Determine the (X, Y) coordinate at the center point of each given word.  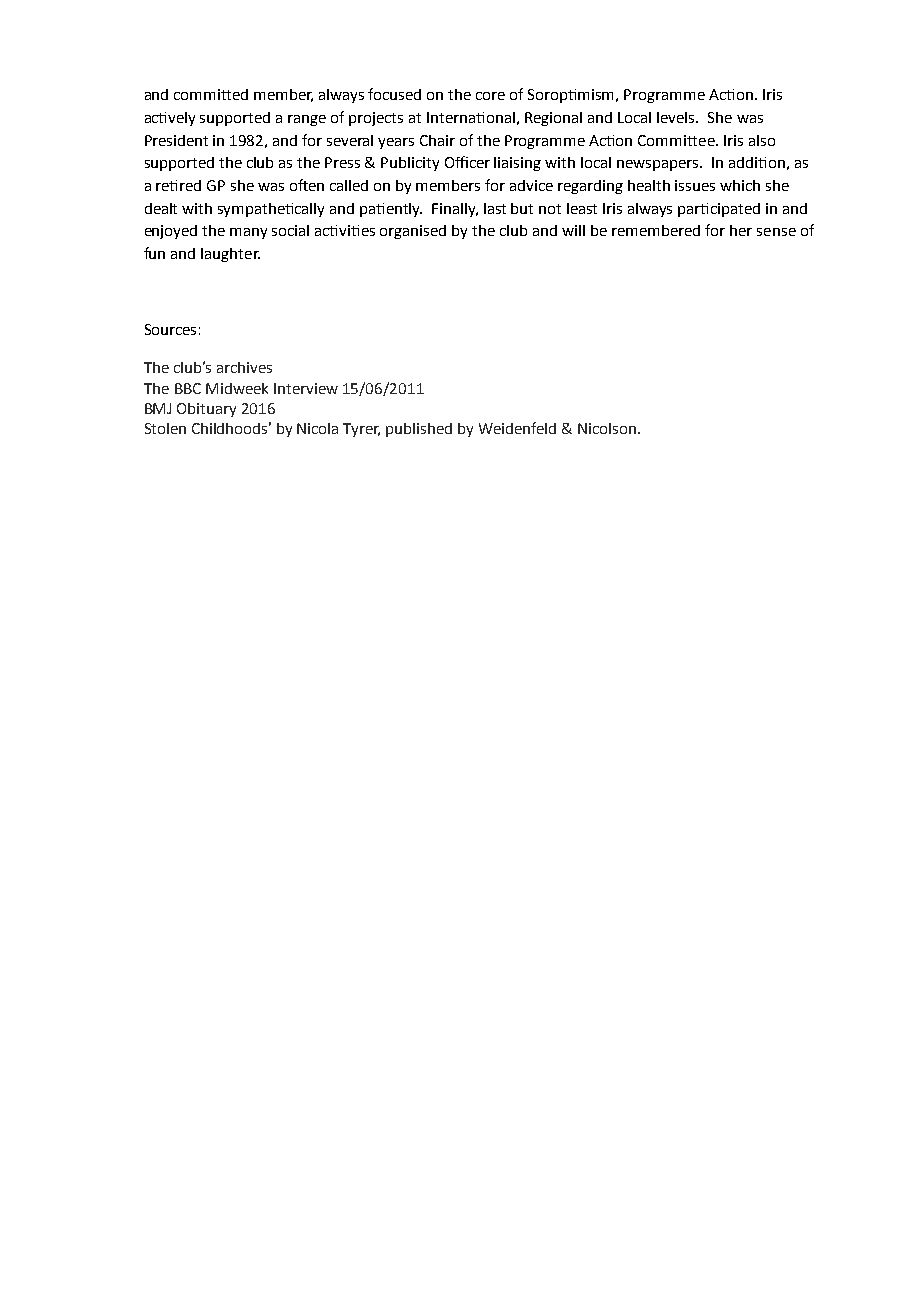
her (741, 230)
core (490, 96)
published (419, 430)
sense (776, 232)
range (307, 120)
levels (677, 117)
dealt (161, 208)
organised (413, 232)
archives (244, 367)
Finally (455, 210)
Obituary (206, 410)
